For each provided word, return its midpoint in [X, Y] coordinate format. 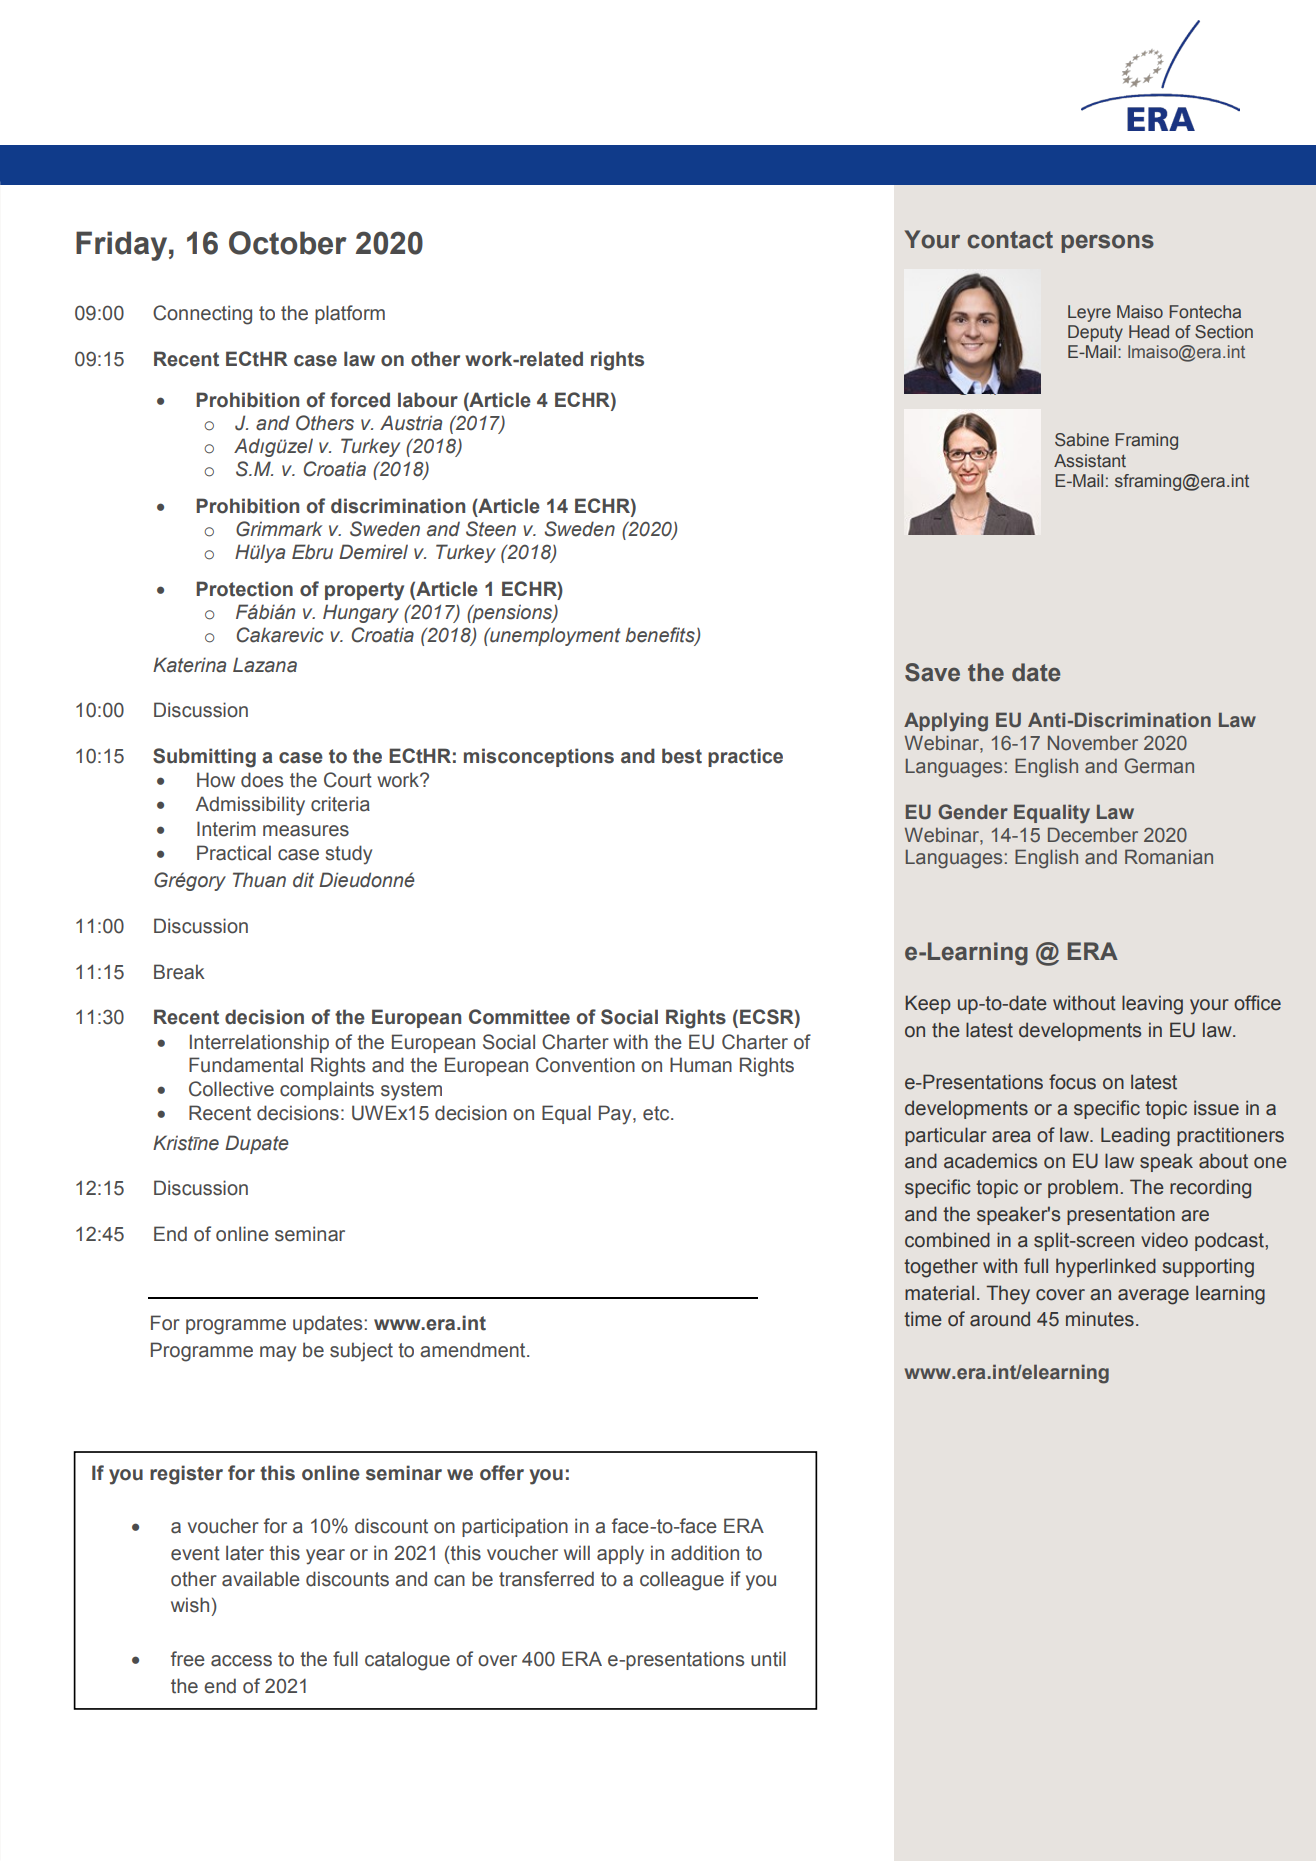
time [923, 1319]
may [278, 1354]
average [1153, 1297]
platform [350, 314]
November [1093, 743]
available [261, 1579]
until [768, 1659]
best [682, 756]
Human [701, 1065]
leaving [1152, 1005]
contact [1010, 240]
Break [179, 972]
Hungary [361, 613]
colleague [682, 1581]
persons [1107, 243]
